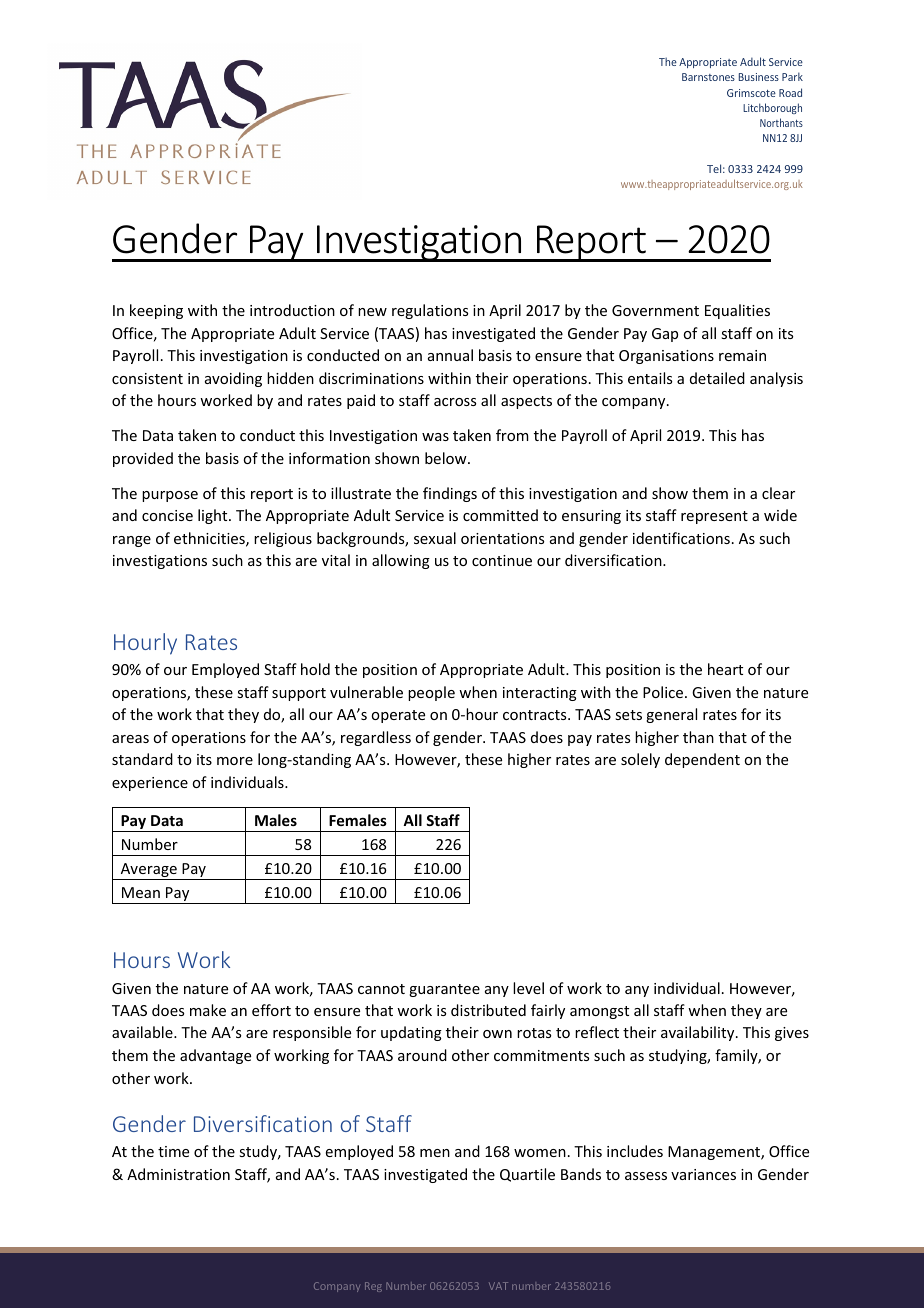 This page has height=1308, width=924. What do you see at coordinates (455, 402) in the page?
I see `across` at bounding box center [455, 402].
